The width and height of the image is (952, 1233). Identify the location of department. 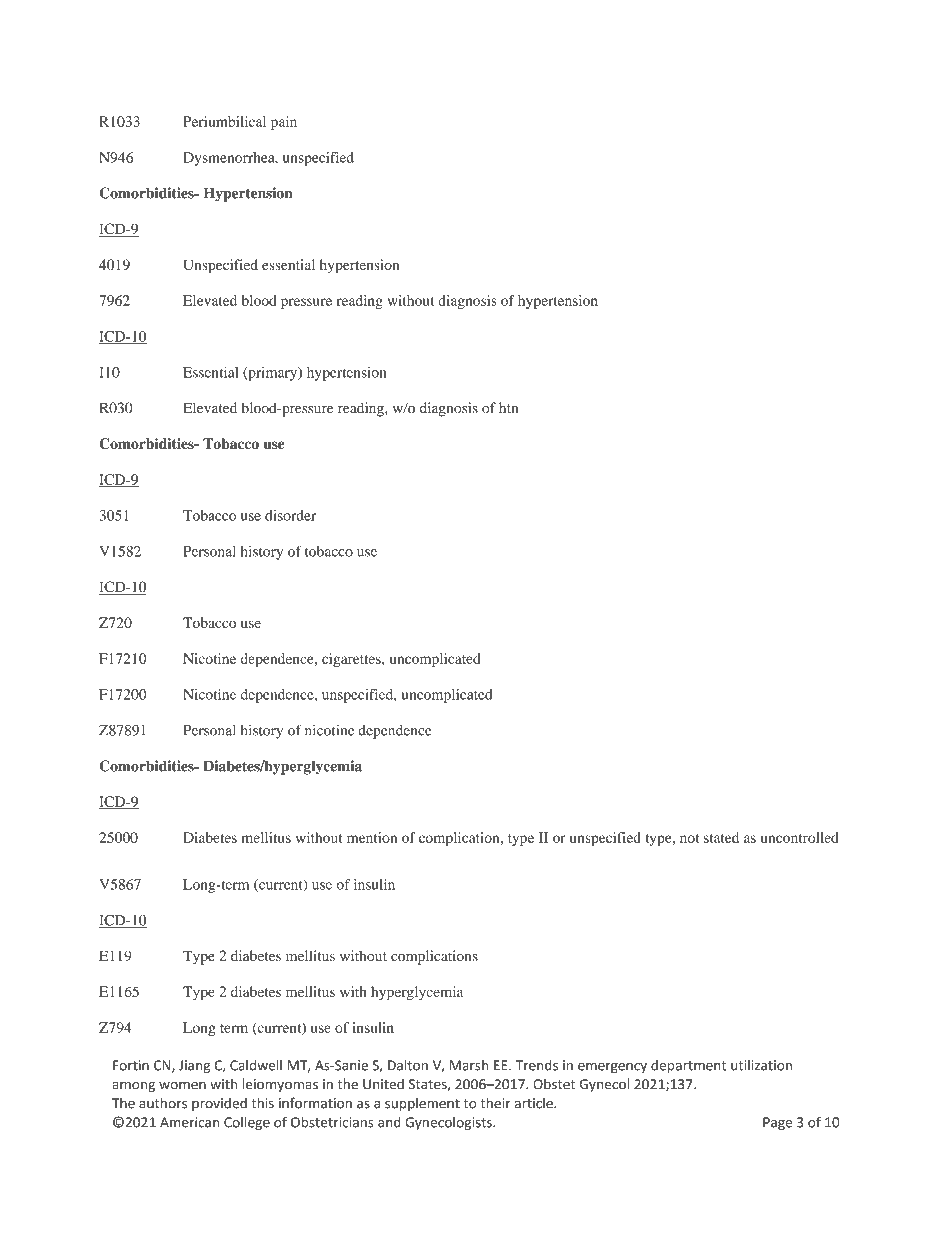
(688, 1066).
